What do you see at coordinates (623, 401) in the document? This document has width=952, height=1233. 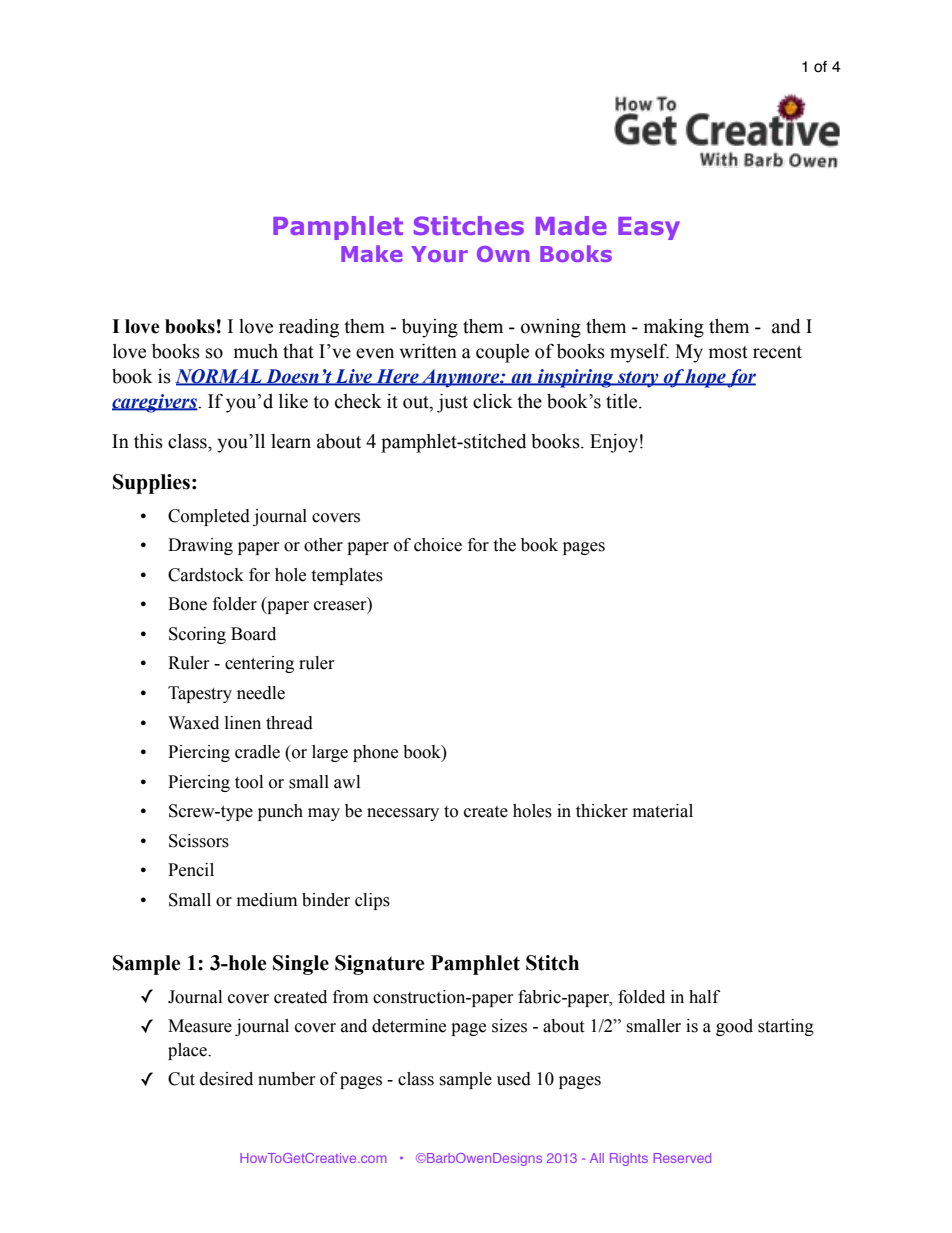 I see `title` at bounding box center [623, 401].
